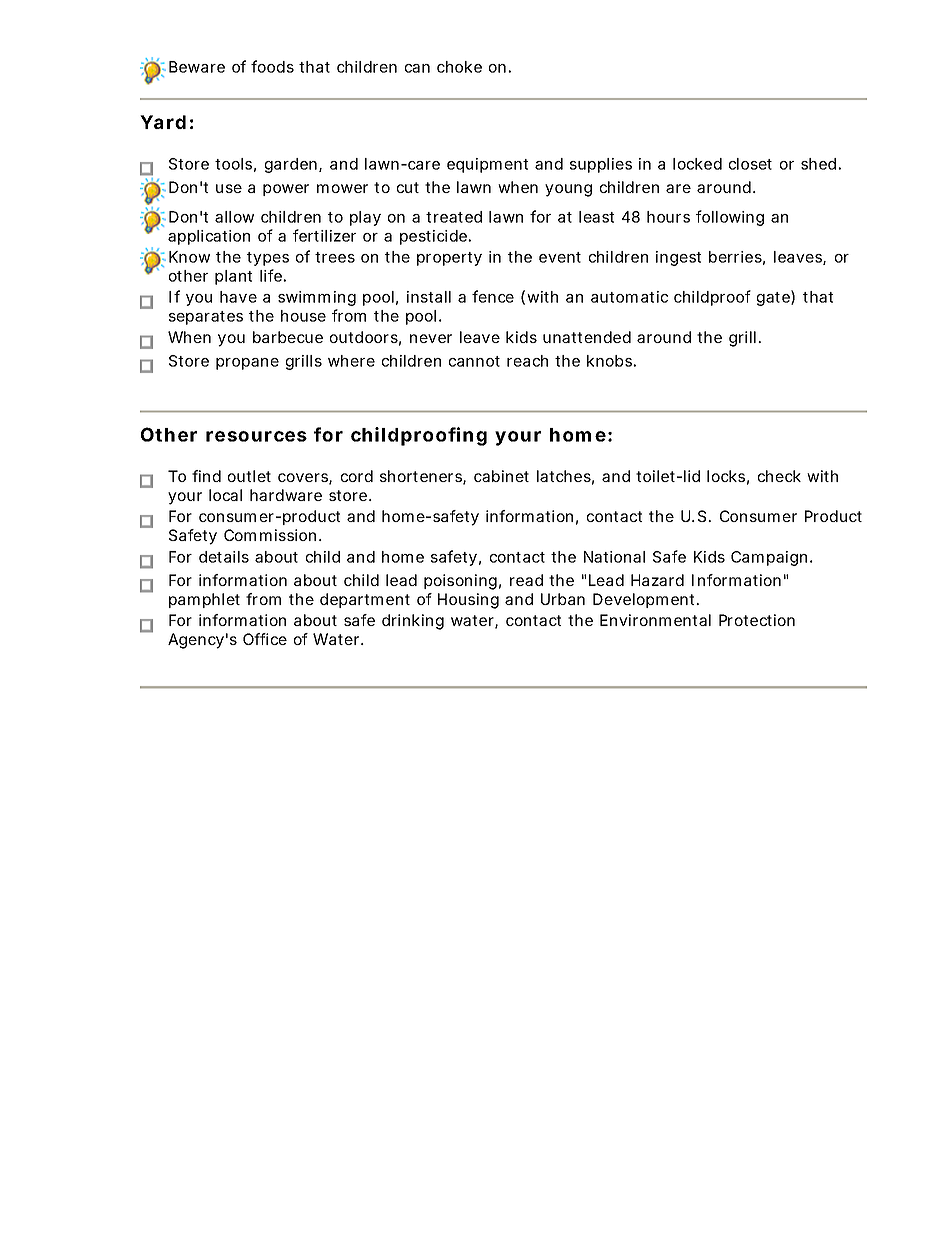 The image size is (952, 1233). I want to click on locks, so click(726, 476).
